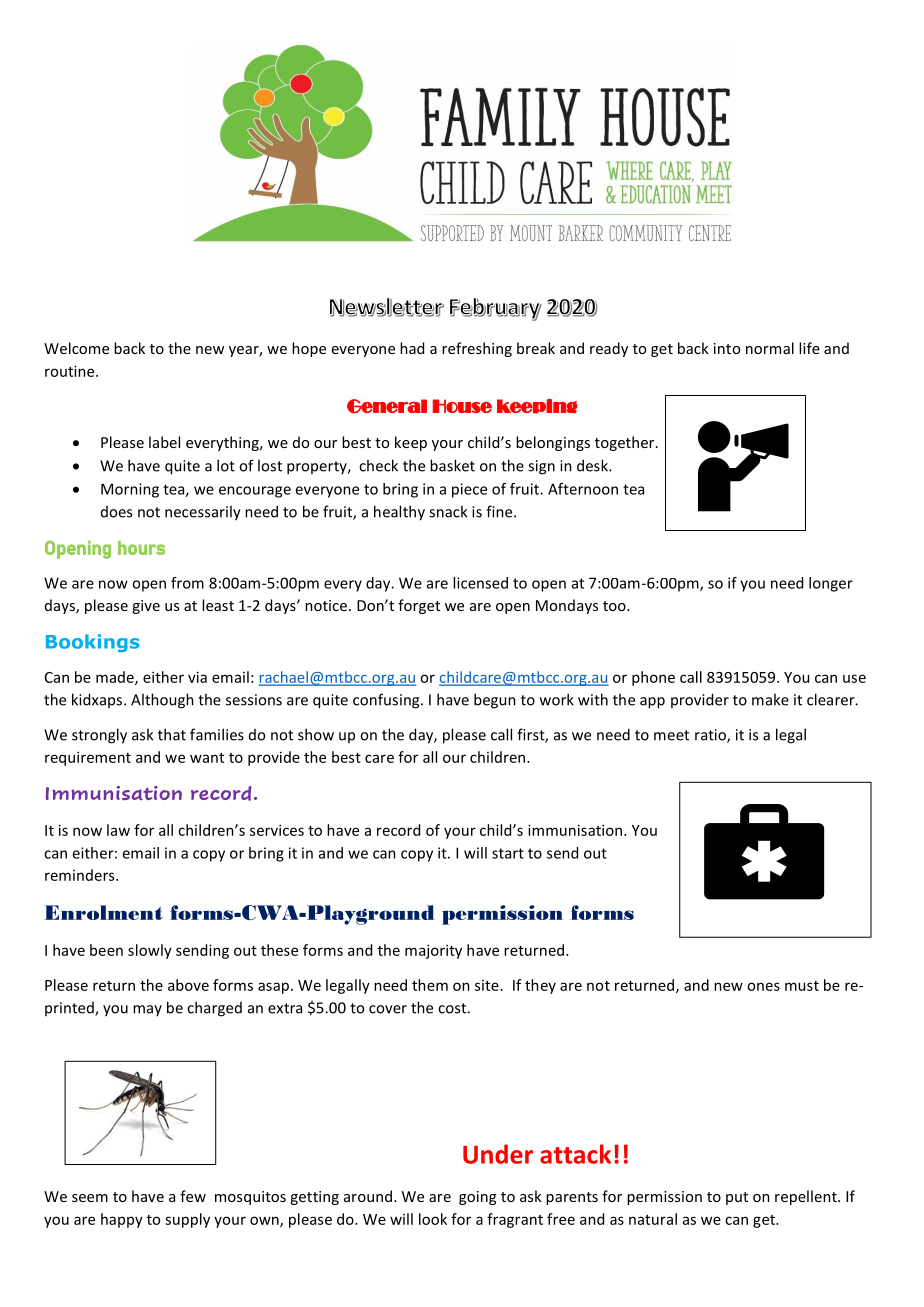 This page has height=1307, width=924. I want to click on make, so click(770, 699).
